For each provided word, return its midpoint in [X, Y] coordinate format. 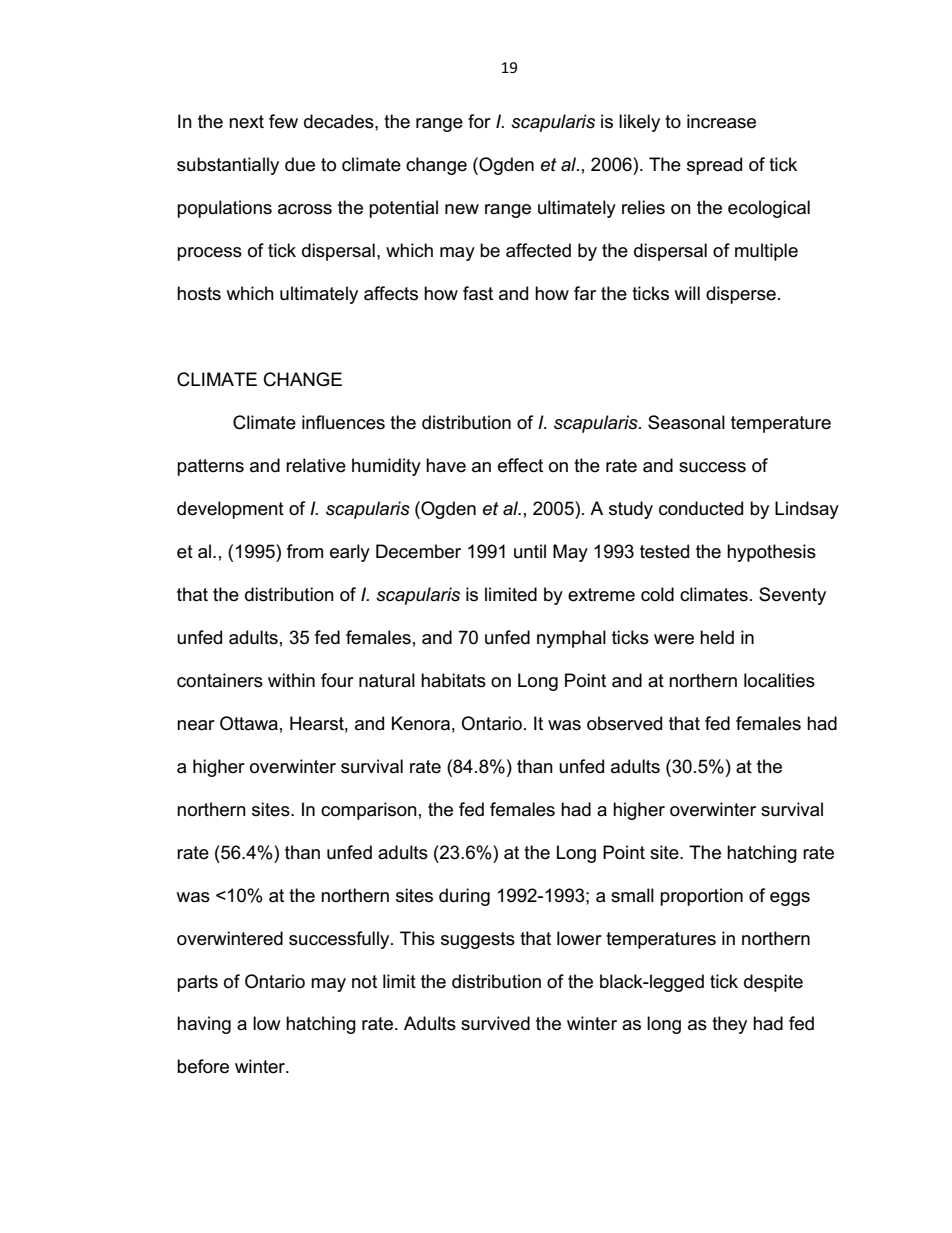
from [305, 551]
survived [495, 1023]
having [204, 1025]
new [462, 209]
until [530, 551]
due [300, 164]
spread [714, 166]
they [729, 1025]
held [717, 637]
